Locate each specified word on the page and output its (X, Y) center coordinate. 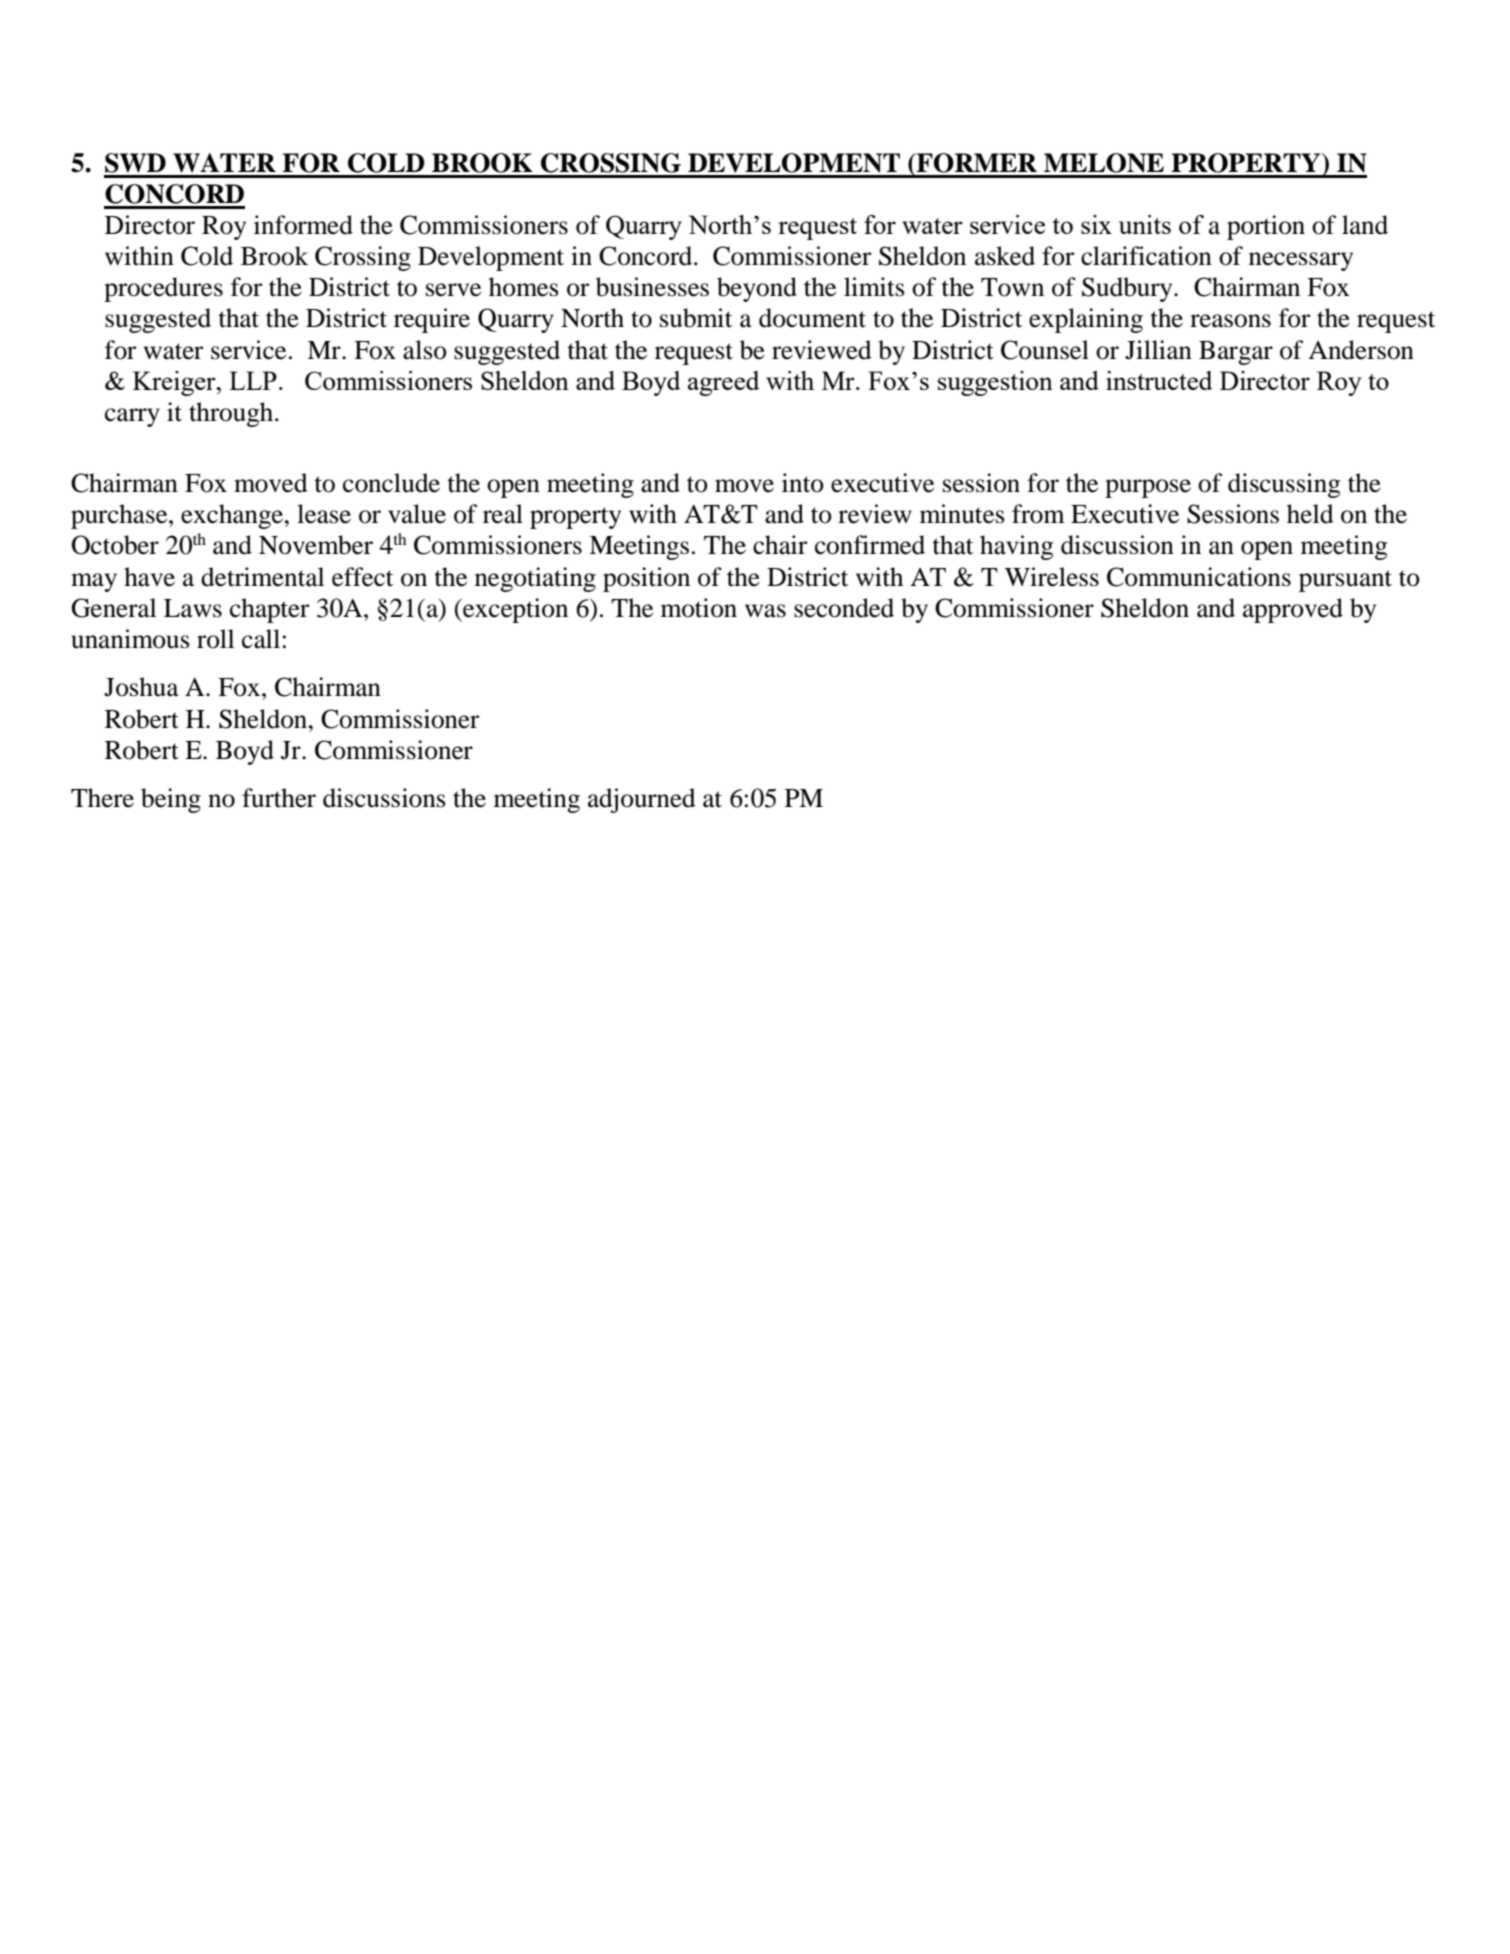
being (171, 800)
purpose (1148, 488)
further (279, 798)
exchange (233, 516)
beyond (757, 289)
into (803, 483)
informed (303, 225)
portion (1266, 227)
